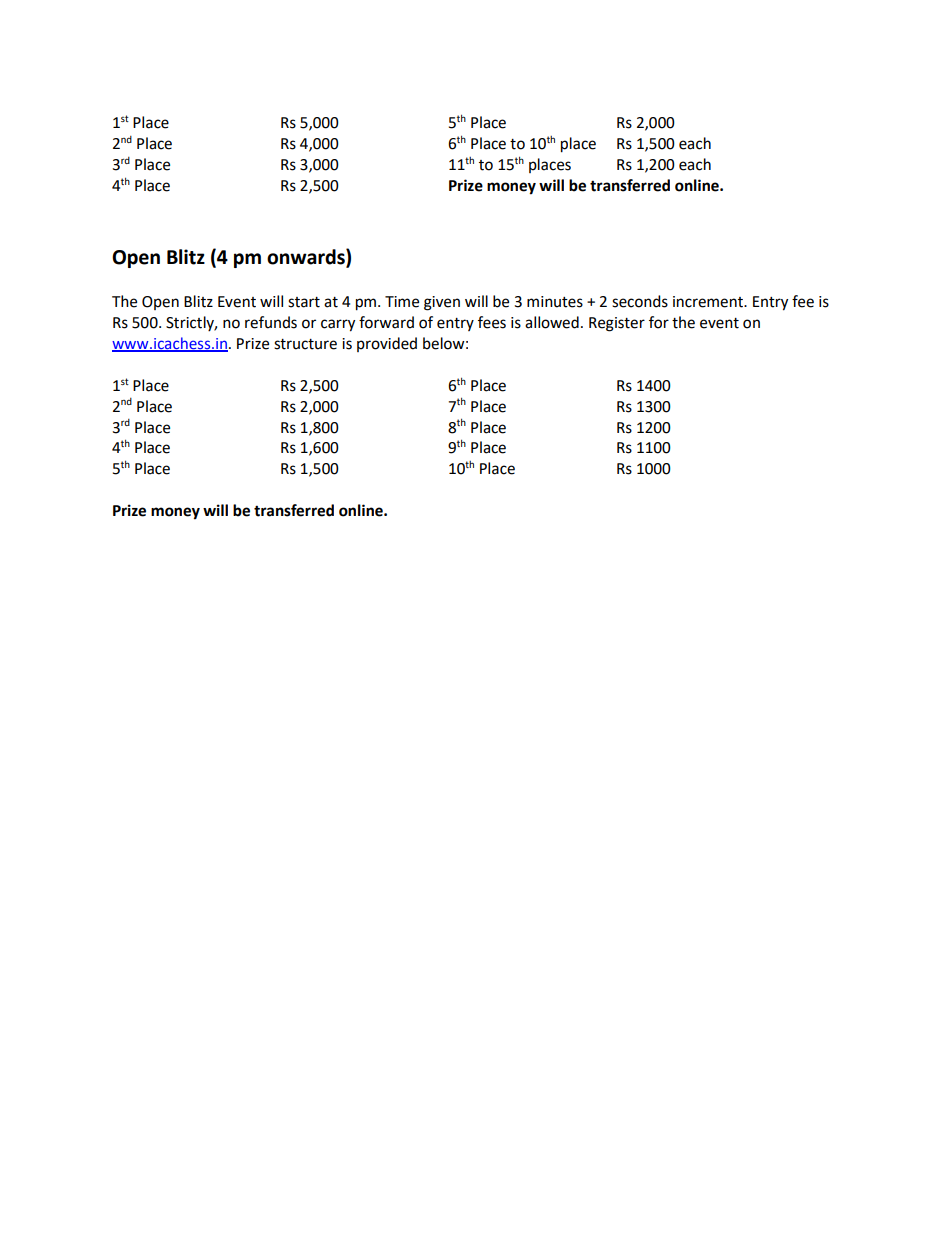  Describe the element at coordinates (387, 344) in the image. I see `provided` at that location.
